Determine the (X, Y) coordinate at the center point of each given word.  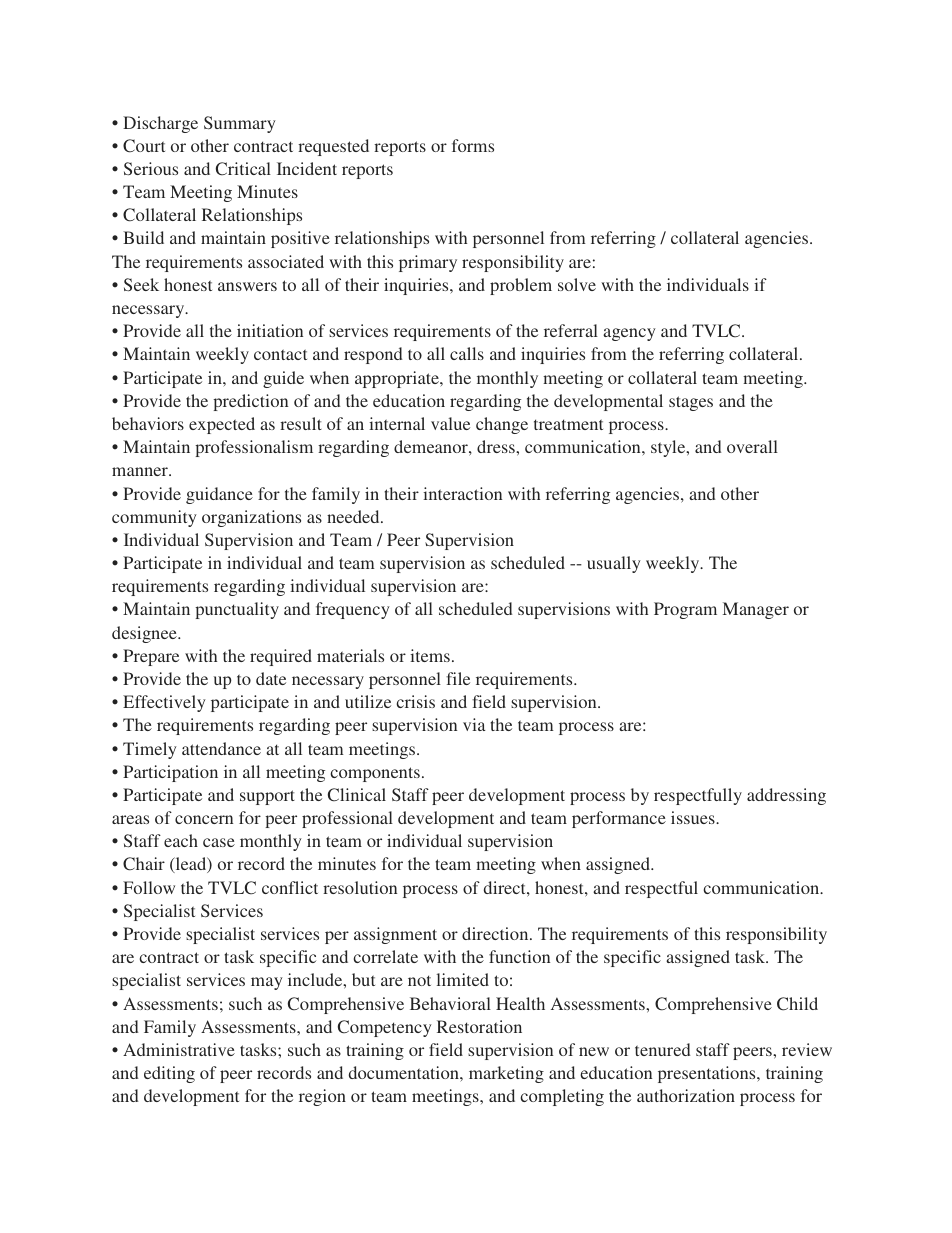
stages (691, 403)
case (219, 842)
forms (473, 145)
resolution (360, 887)
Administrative (179, 1049)
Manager (756, 610)
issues (694, 817)
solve (577, 284)
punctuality (237, 610)
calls (467, 353)
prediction (250, 402)
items (430, 655)
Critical (243, 169)
